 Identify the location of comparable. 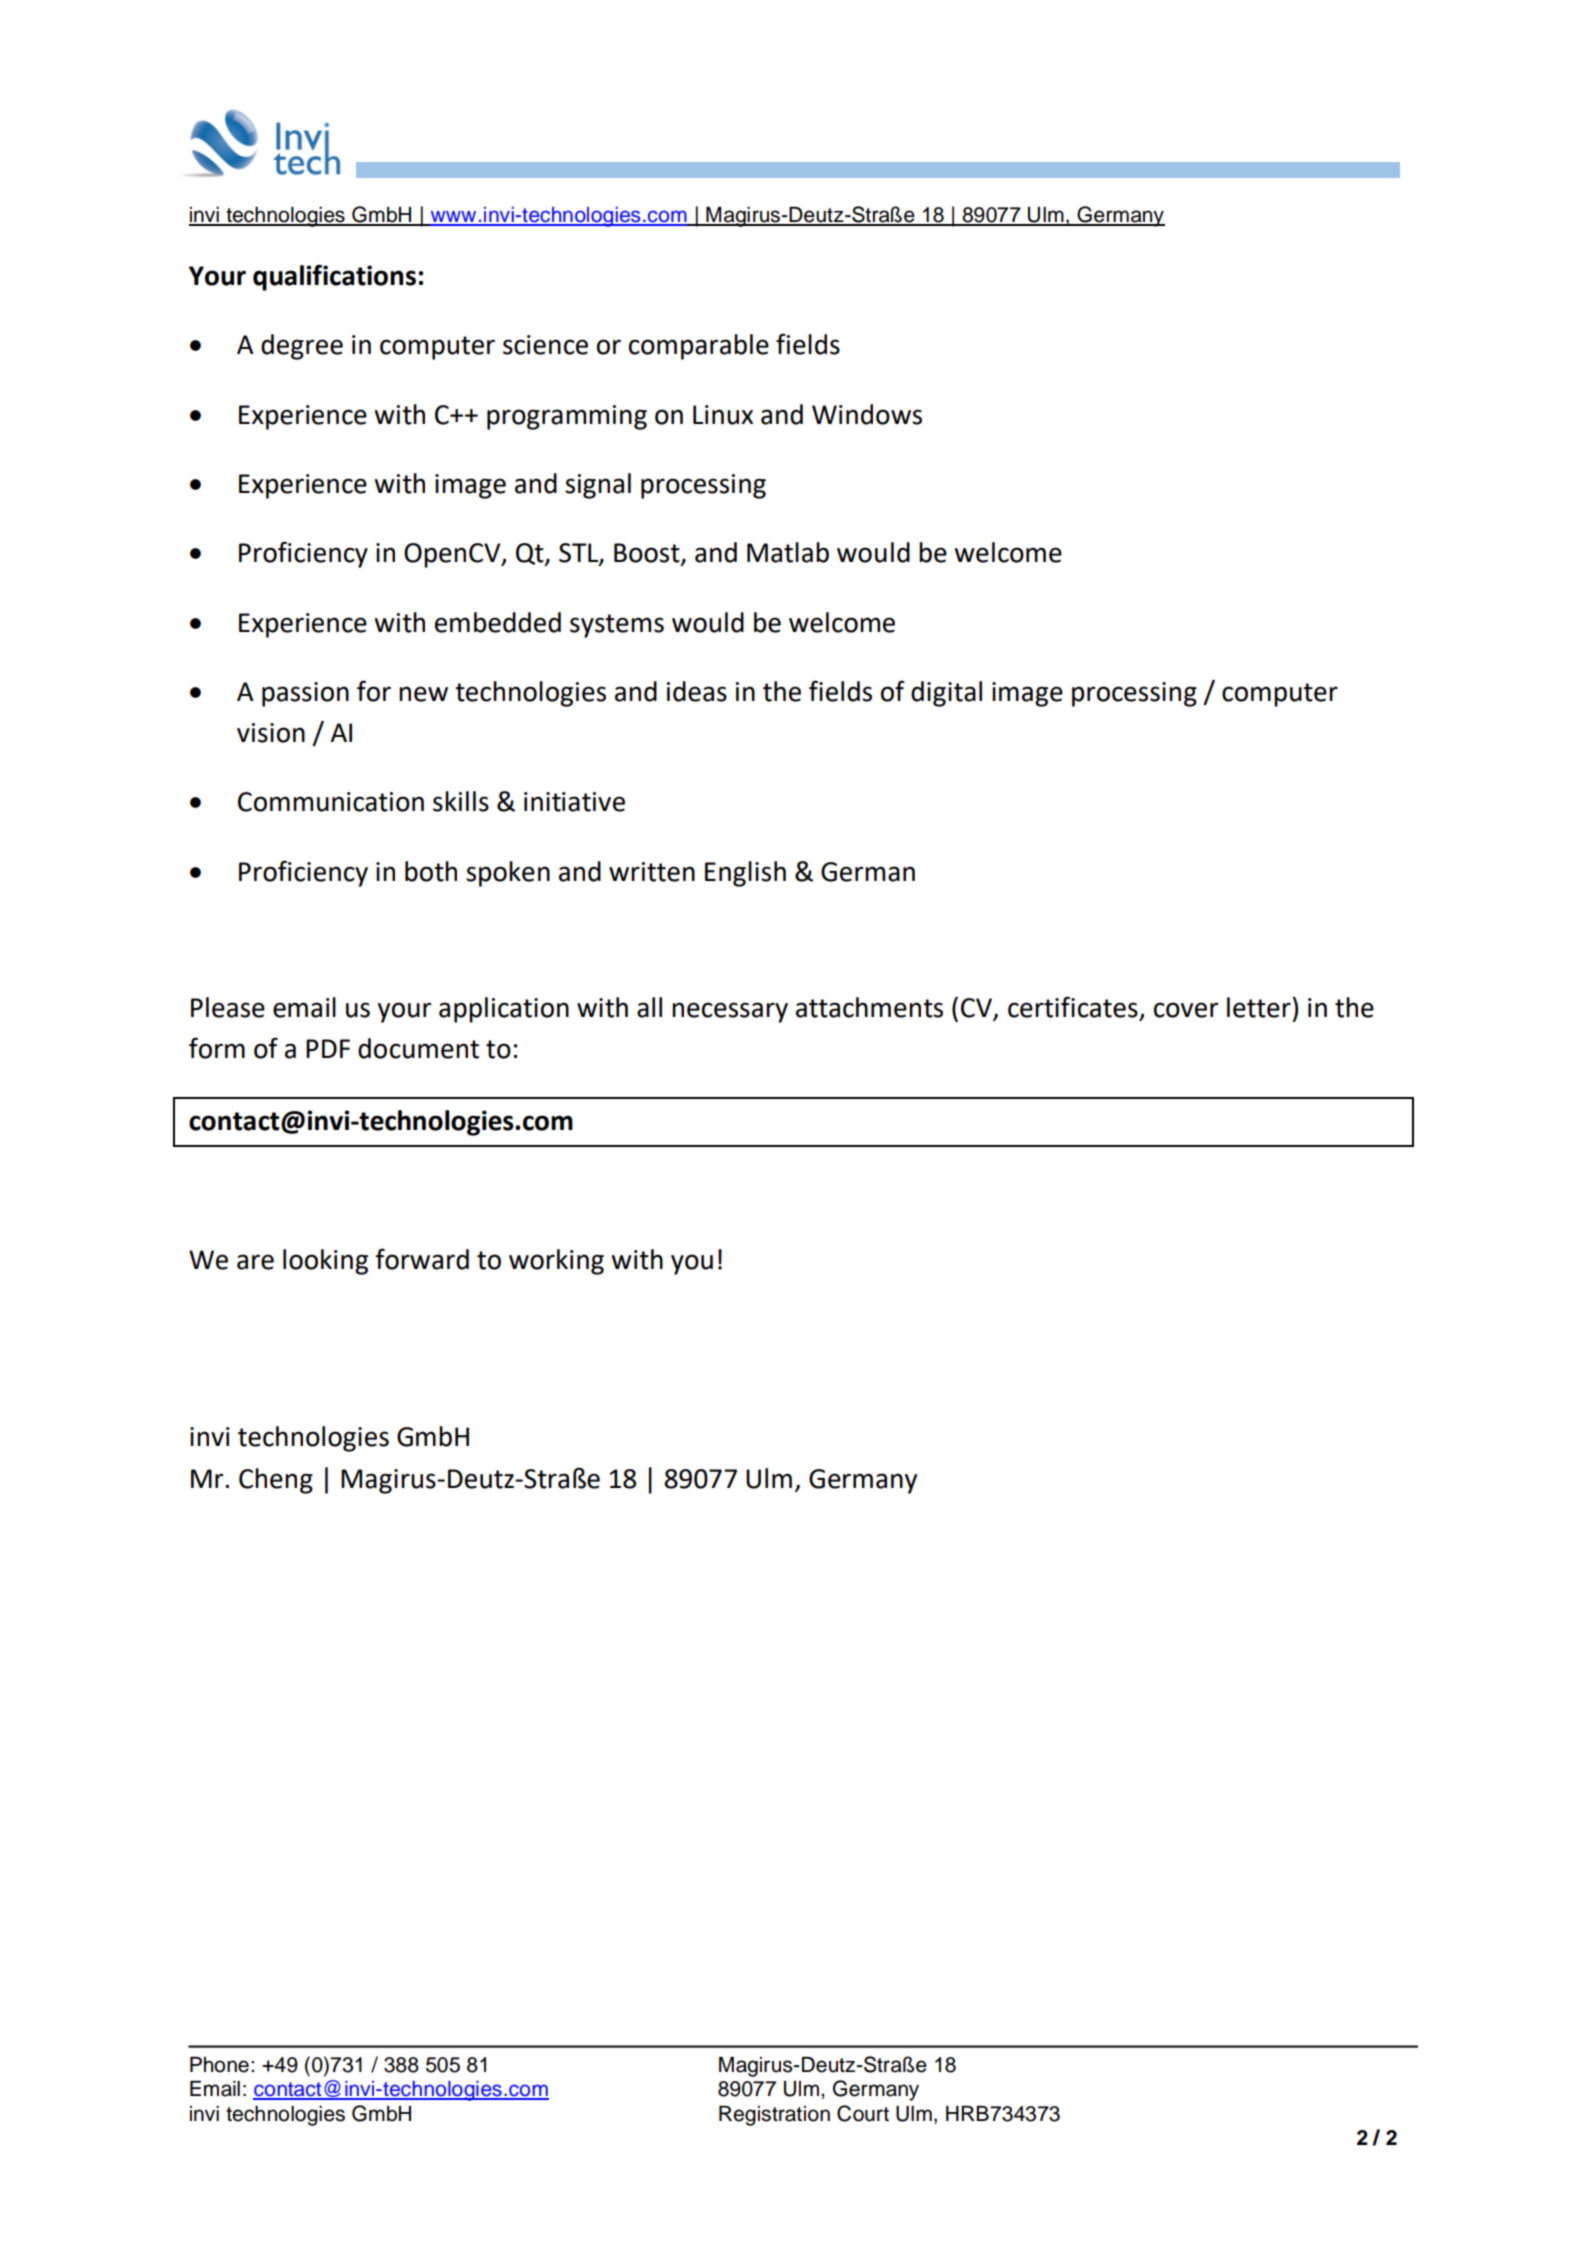
(699, 347).
